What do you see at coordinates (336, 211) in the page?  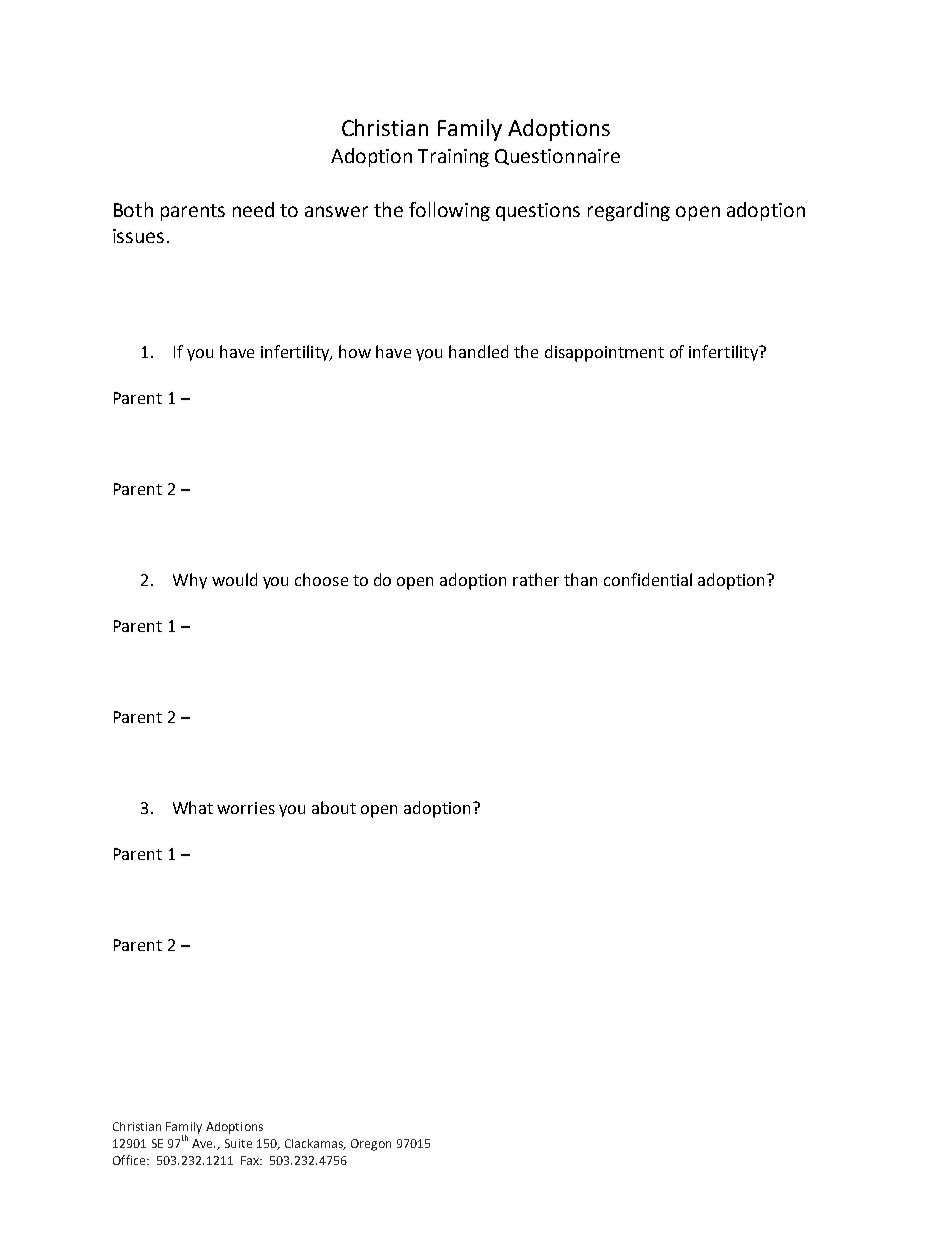 I see `answer` at bounding box center [336, 211].
